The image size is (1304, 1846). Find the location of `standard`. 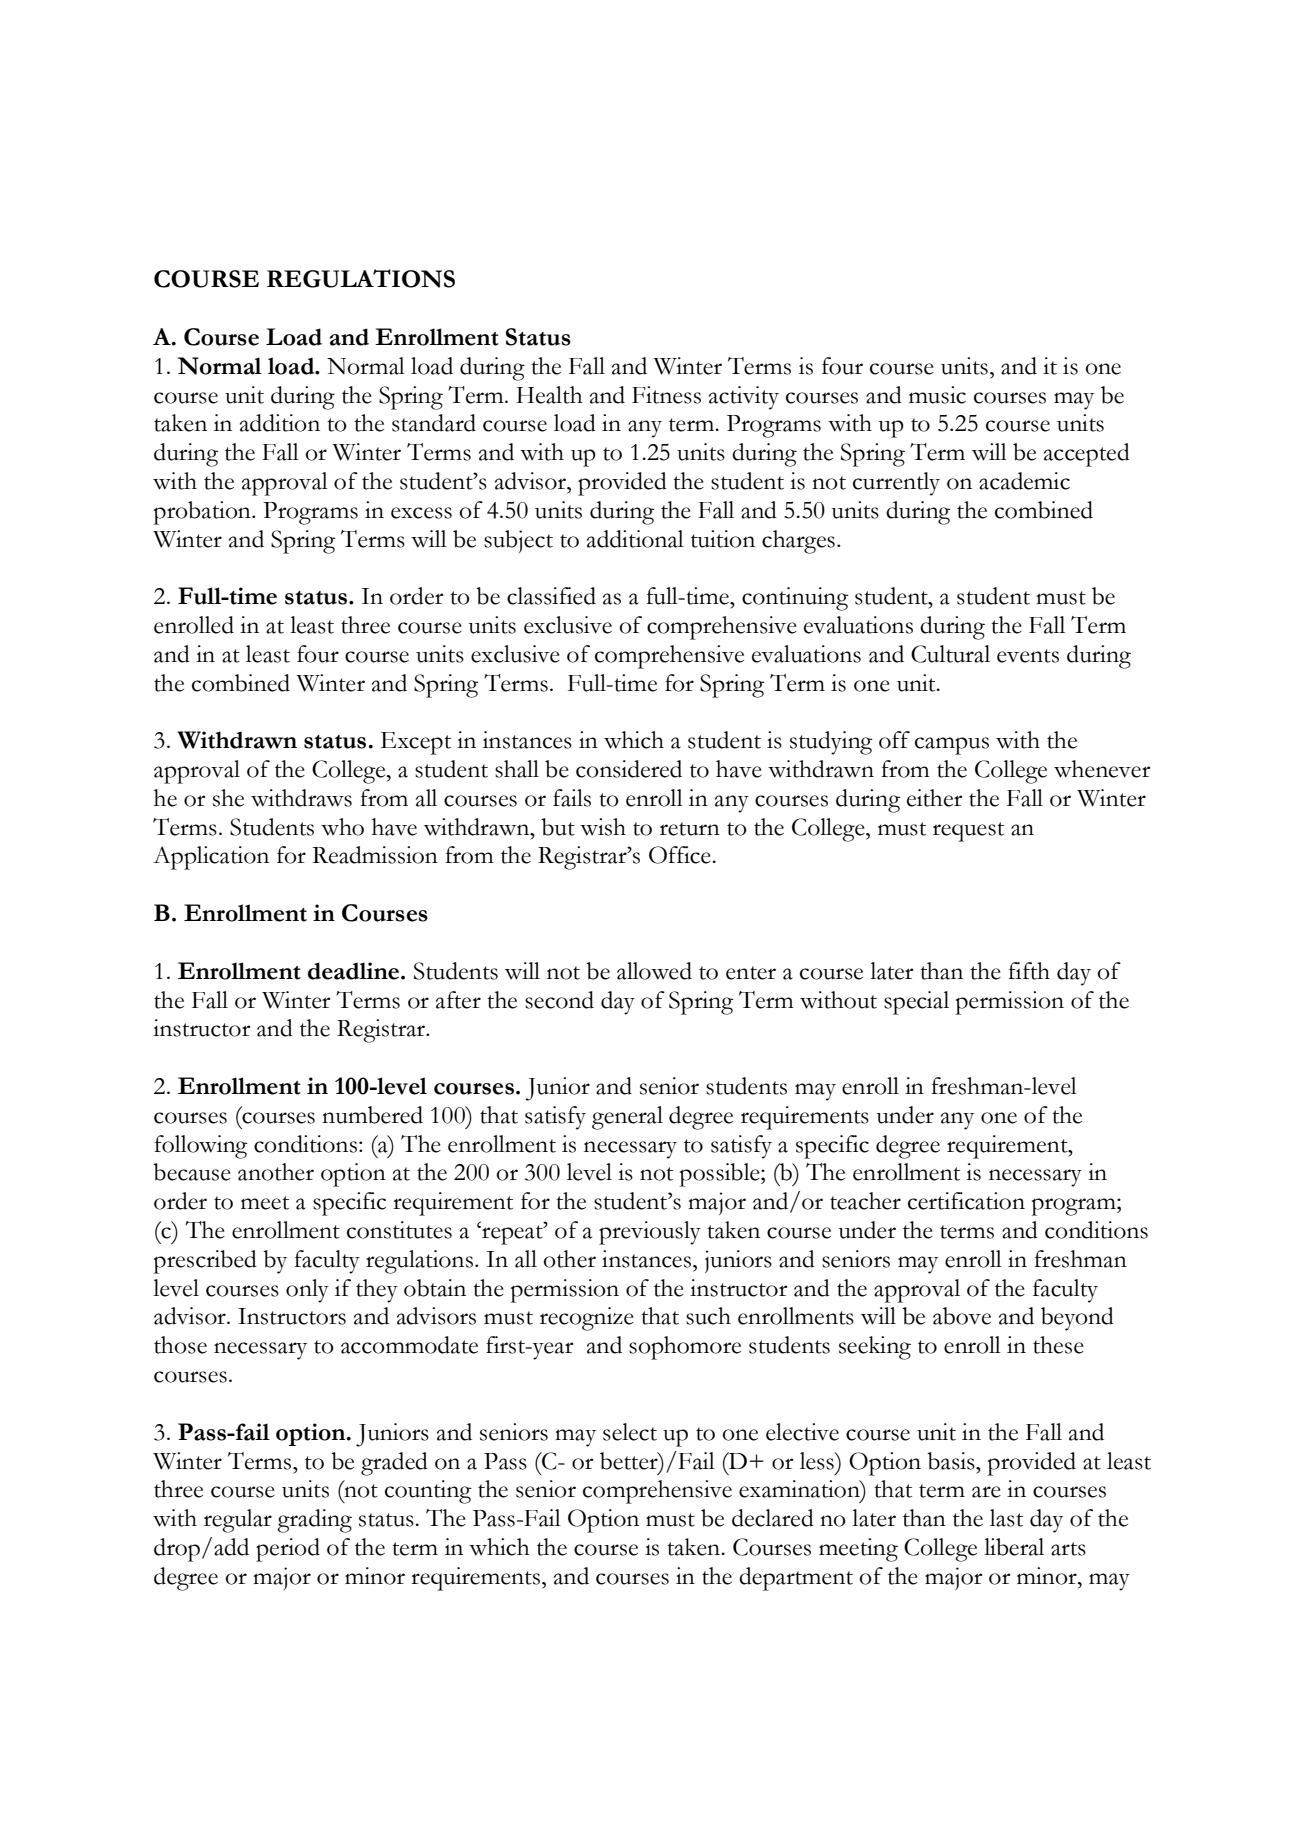

standard is located at coordinates (434, 423).
